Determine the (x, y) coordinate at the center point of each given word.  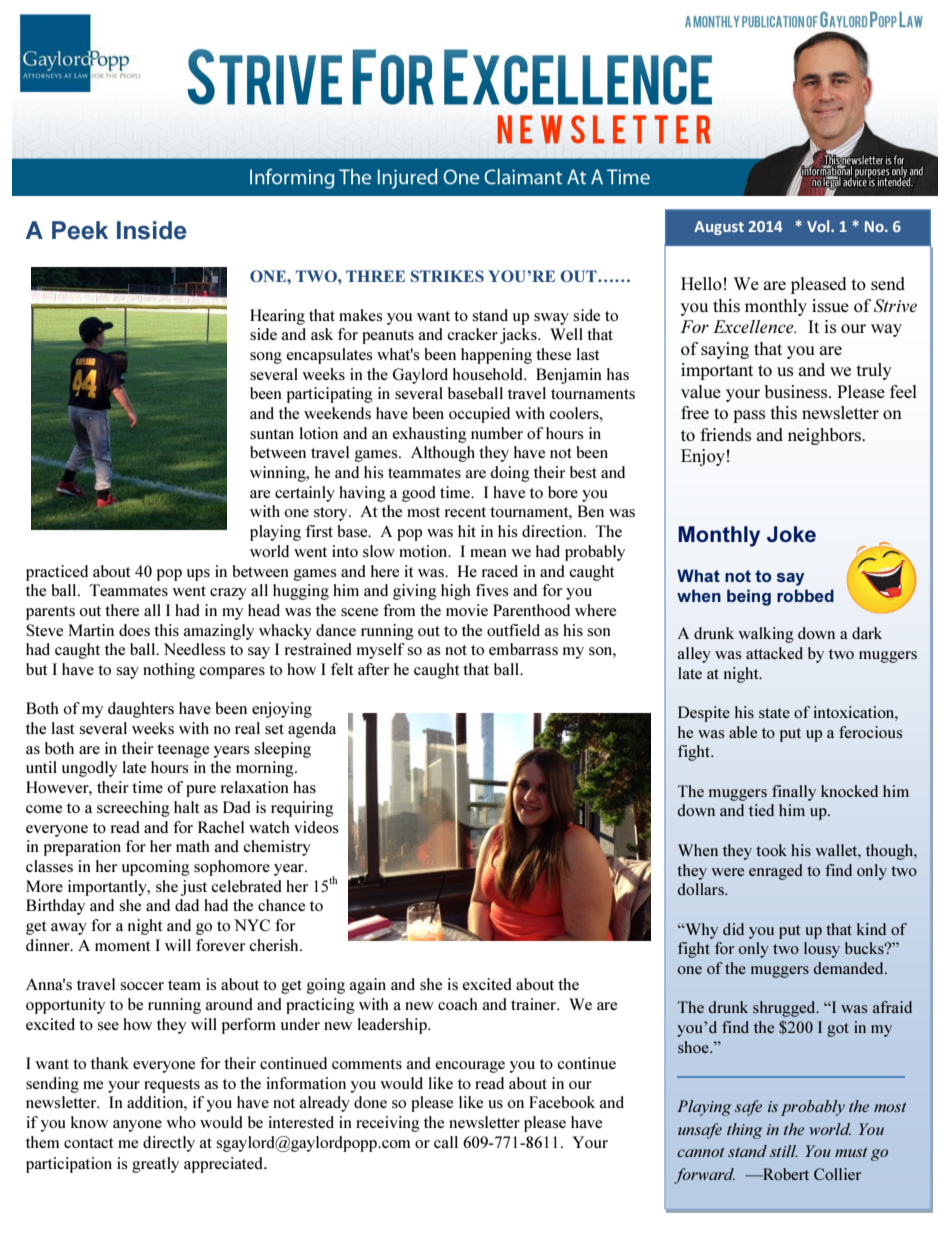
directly (169, 1144)
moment (123, 946)
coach (458, 1004)
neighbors (825, 436)
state (774, 713)
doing (510, 474)
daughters (141, 710)
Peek (80, 230)
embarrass (523, 649)
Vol (819, 226)
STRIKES (447, 276)
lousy (822, 950)
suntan (272, 434)
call (446, 1142)
